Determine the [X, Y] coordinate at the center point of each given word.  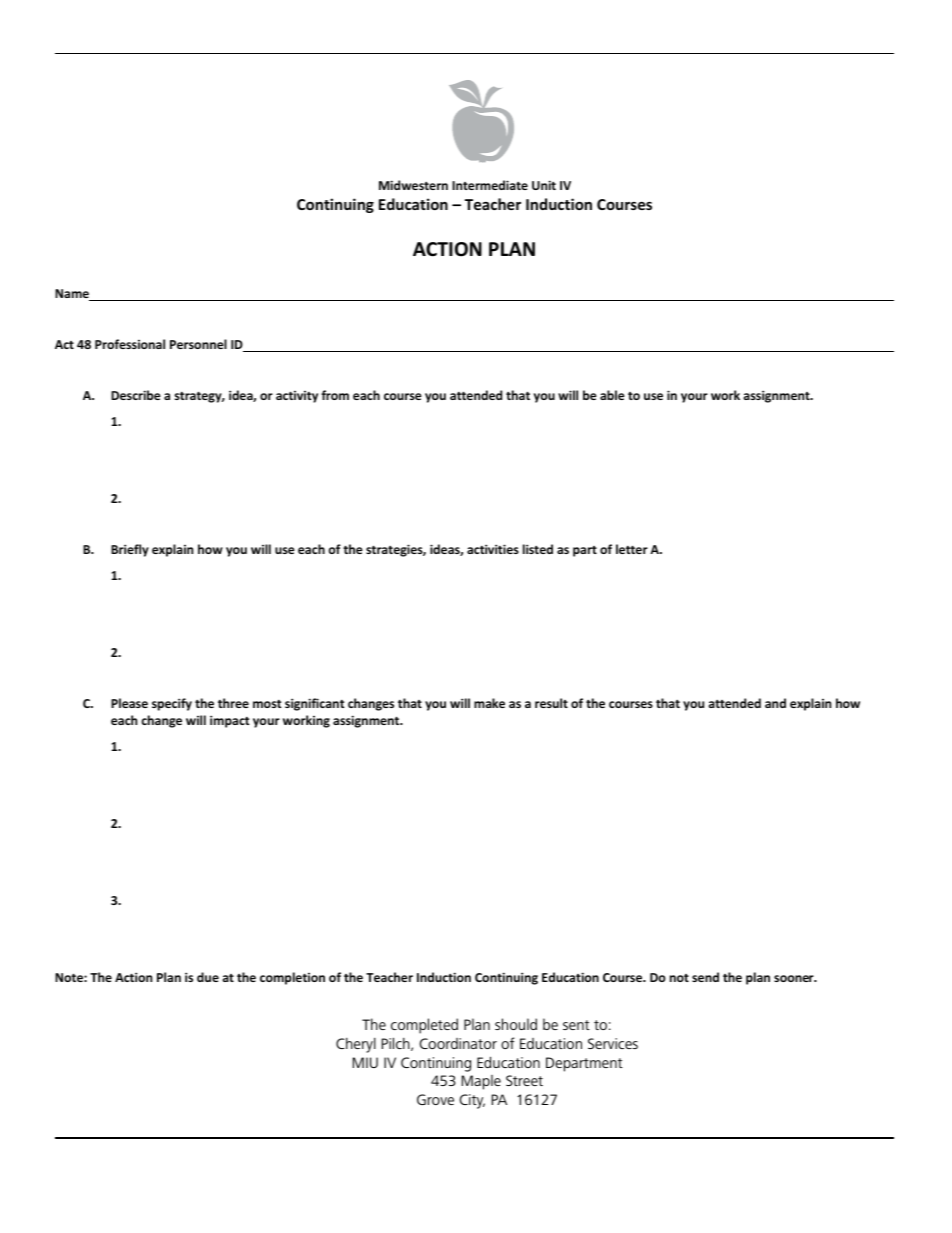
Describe [136, 395]
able [612, 395]
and [775, 703]
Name [73, 295]
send [705, 977]
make [489, 703]
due [208, 977]
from [335, 395]
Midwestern [413, 185]
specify [172, 704]
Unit [544, 185]
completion [292, 978]
